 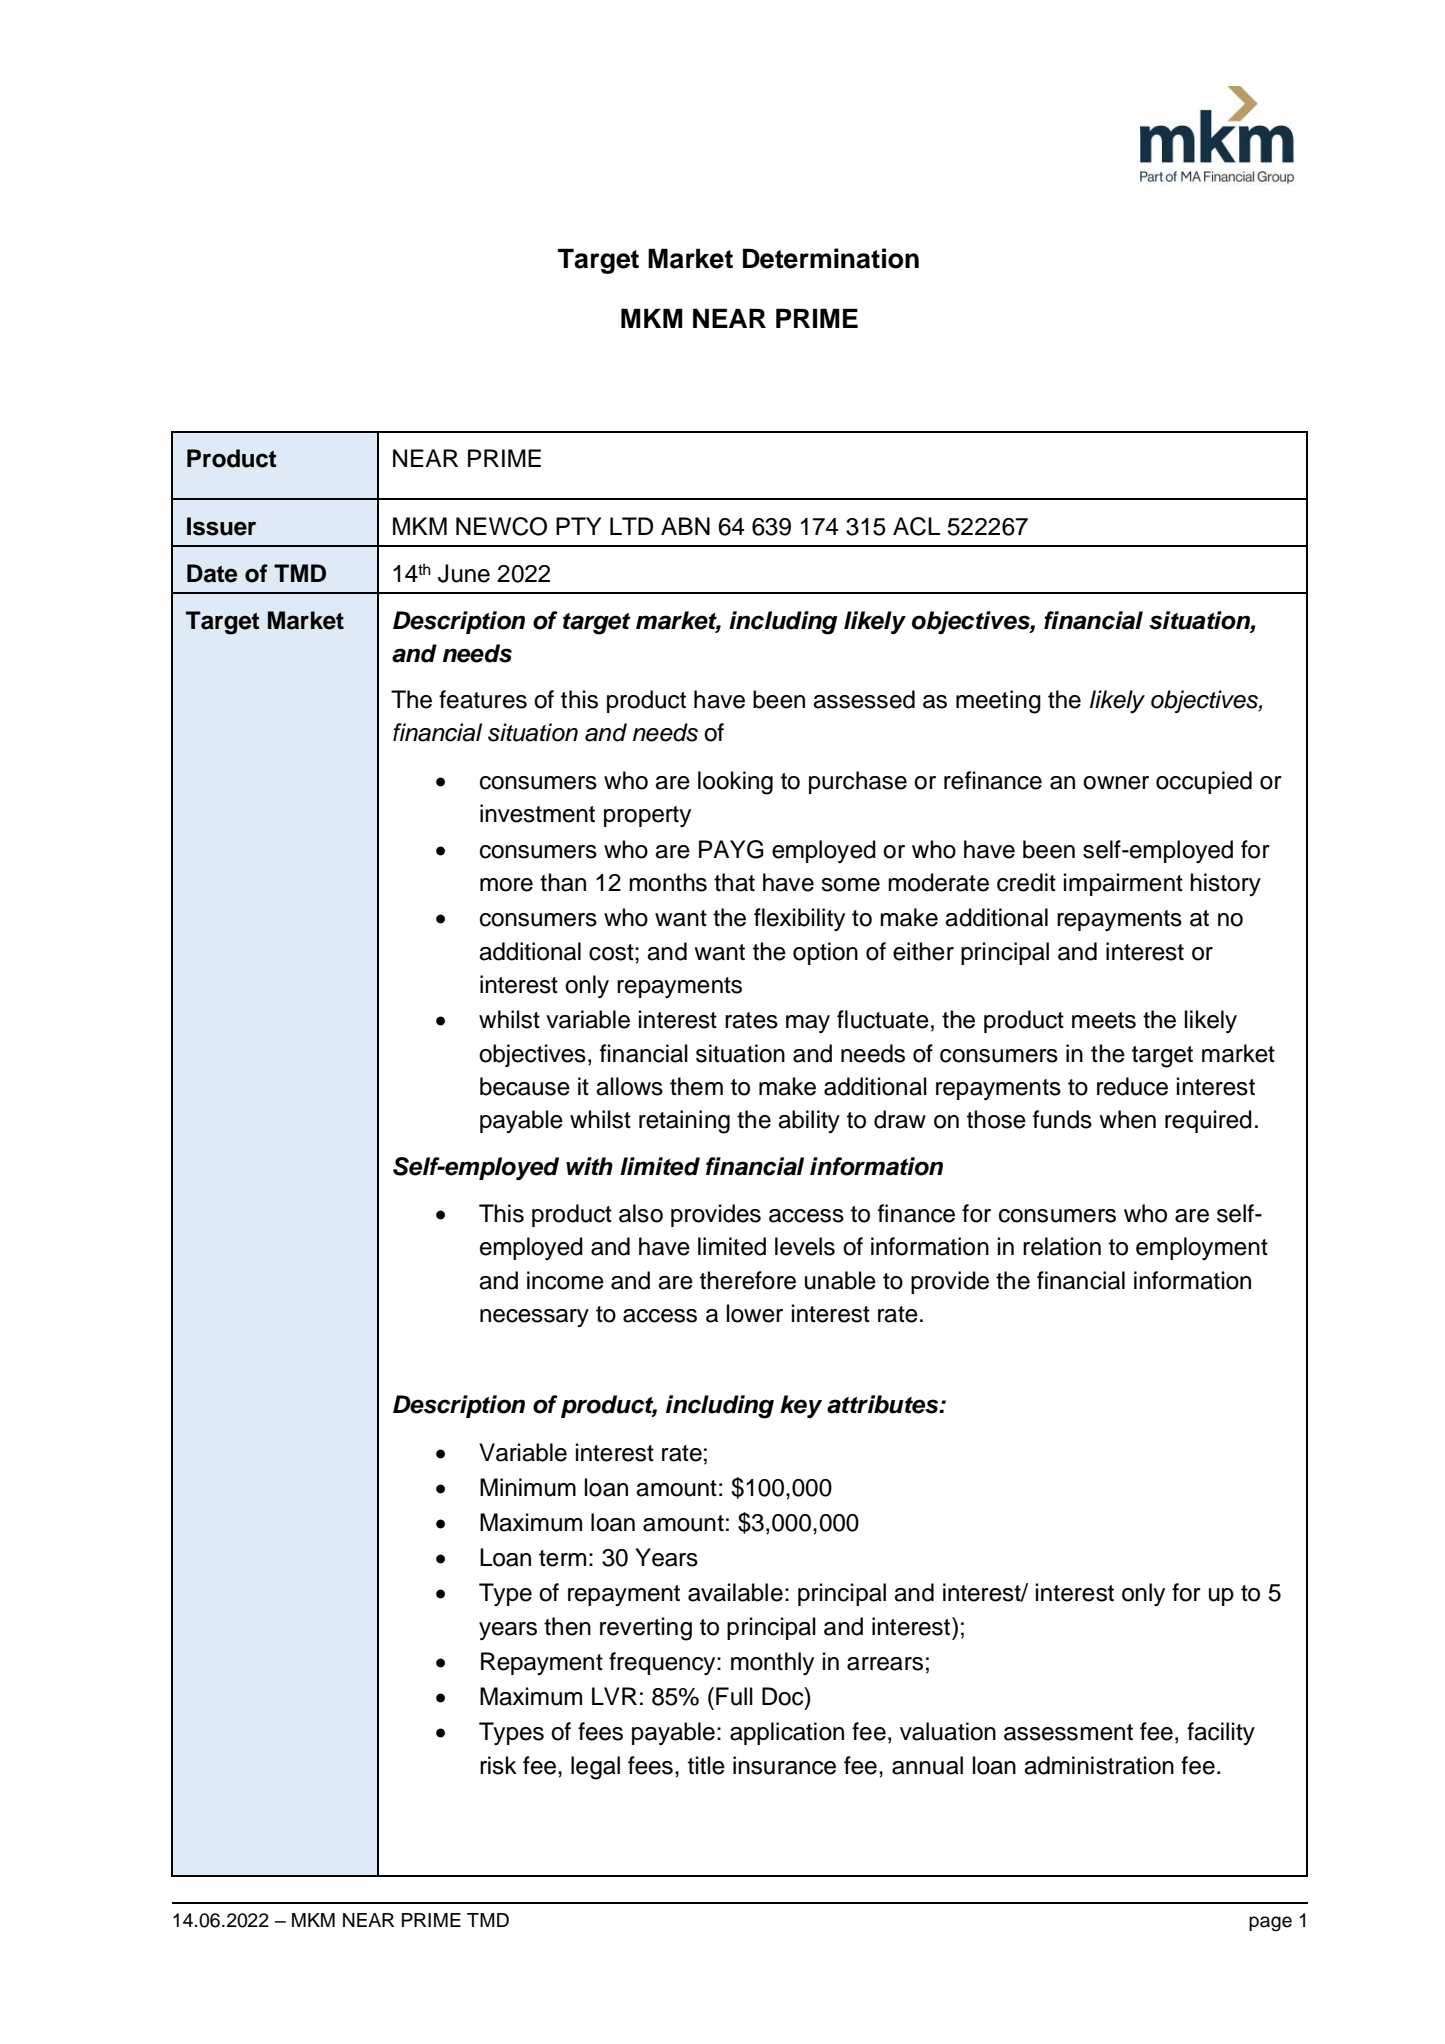 What do you see at coordinates (916, 526) in the screenshot?
I see `ACL` at bounding box center [916, 526].
